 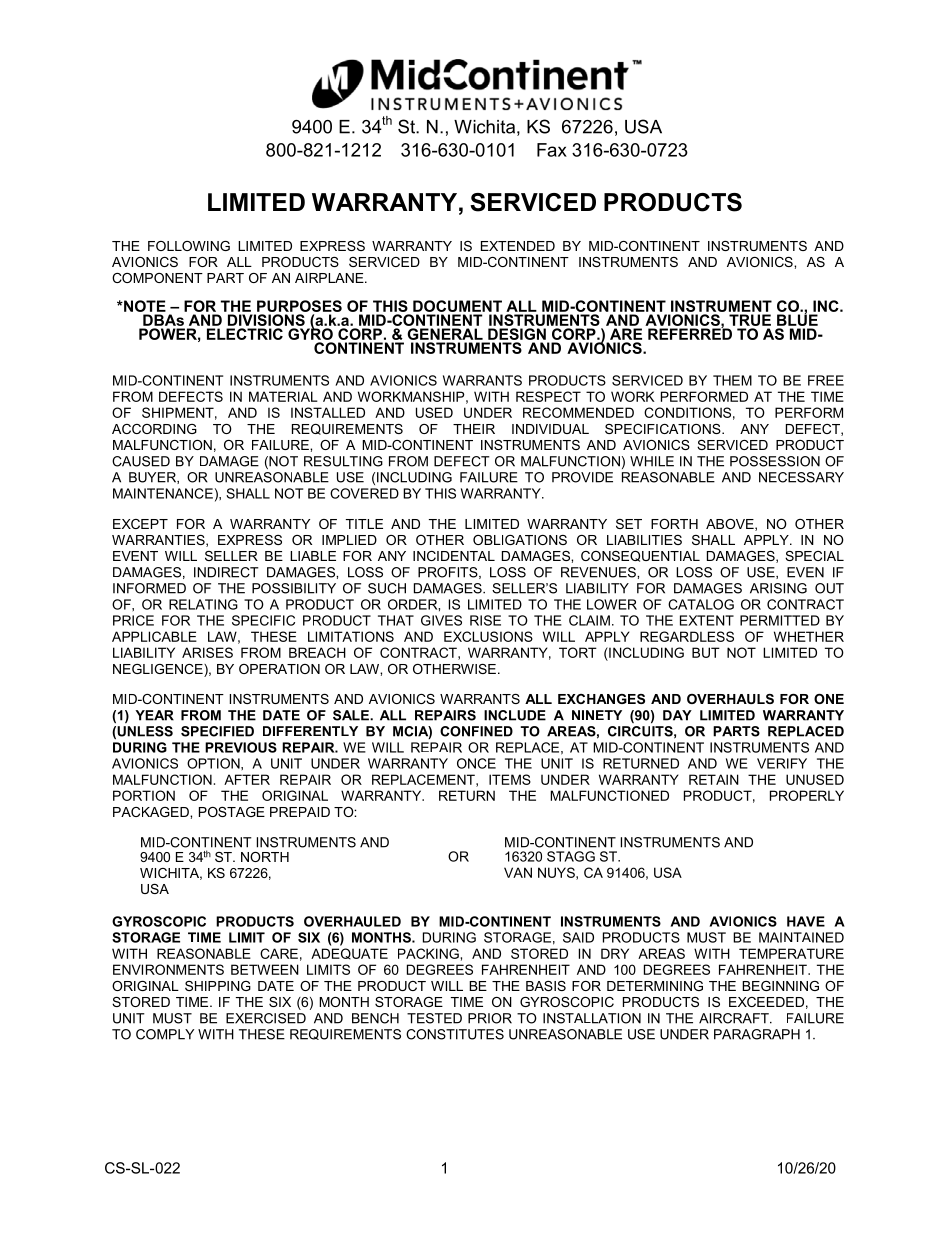 What do you see at coordinates (490, 1018) in the screenshot?
I see `PRIOR` at bounding box center [490, 1018].
